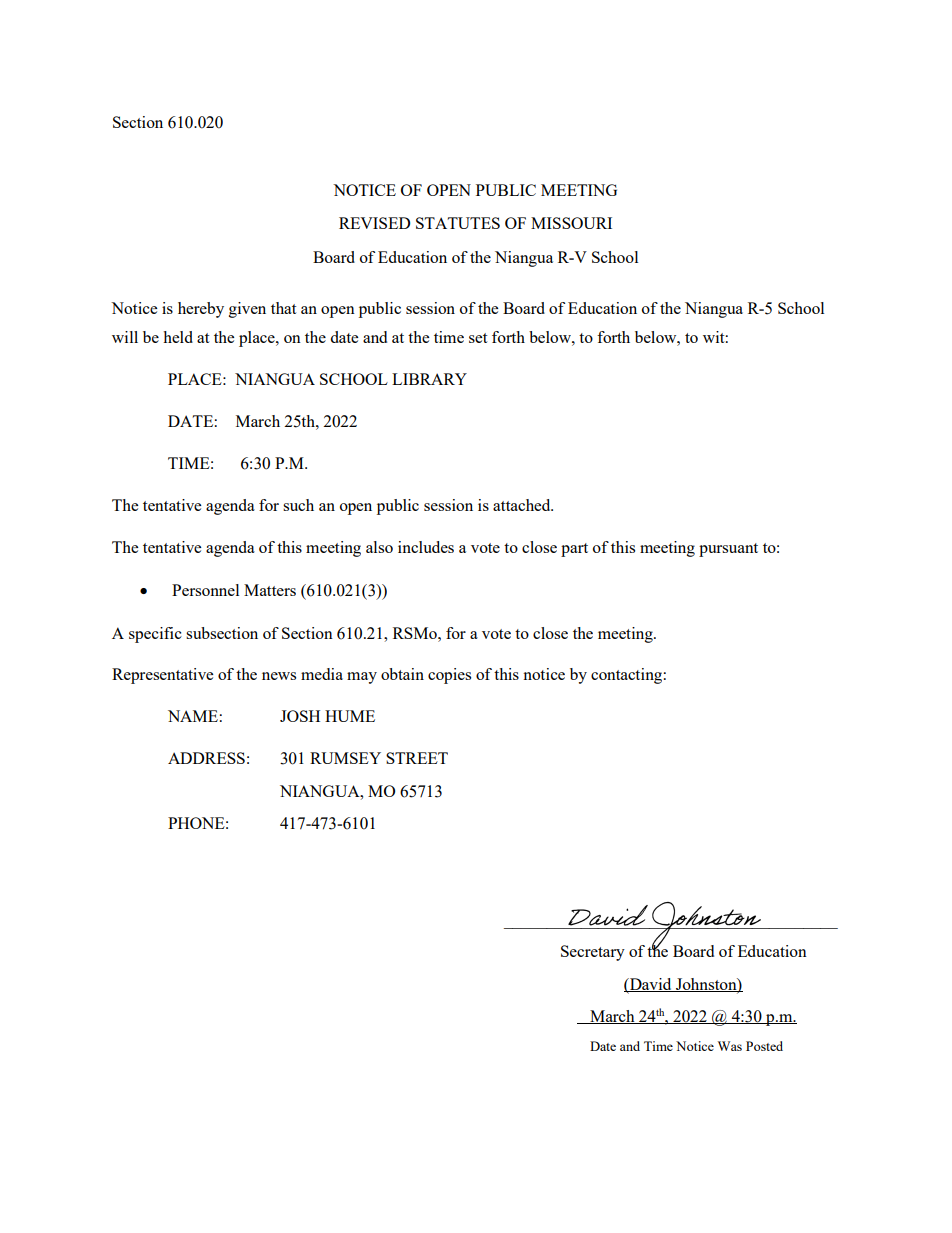 The height and width of the screenshot is (1233, 952). I want to click on Secretary, so click(593, 953).
